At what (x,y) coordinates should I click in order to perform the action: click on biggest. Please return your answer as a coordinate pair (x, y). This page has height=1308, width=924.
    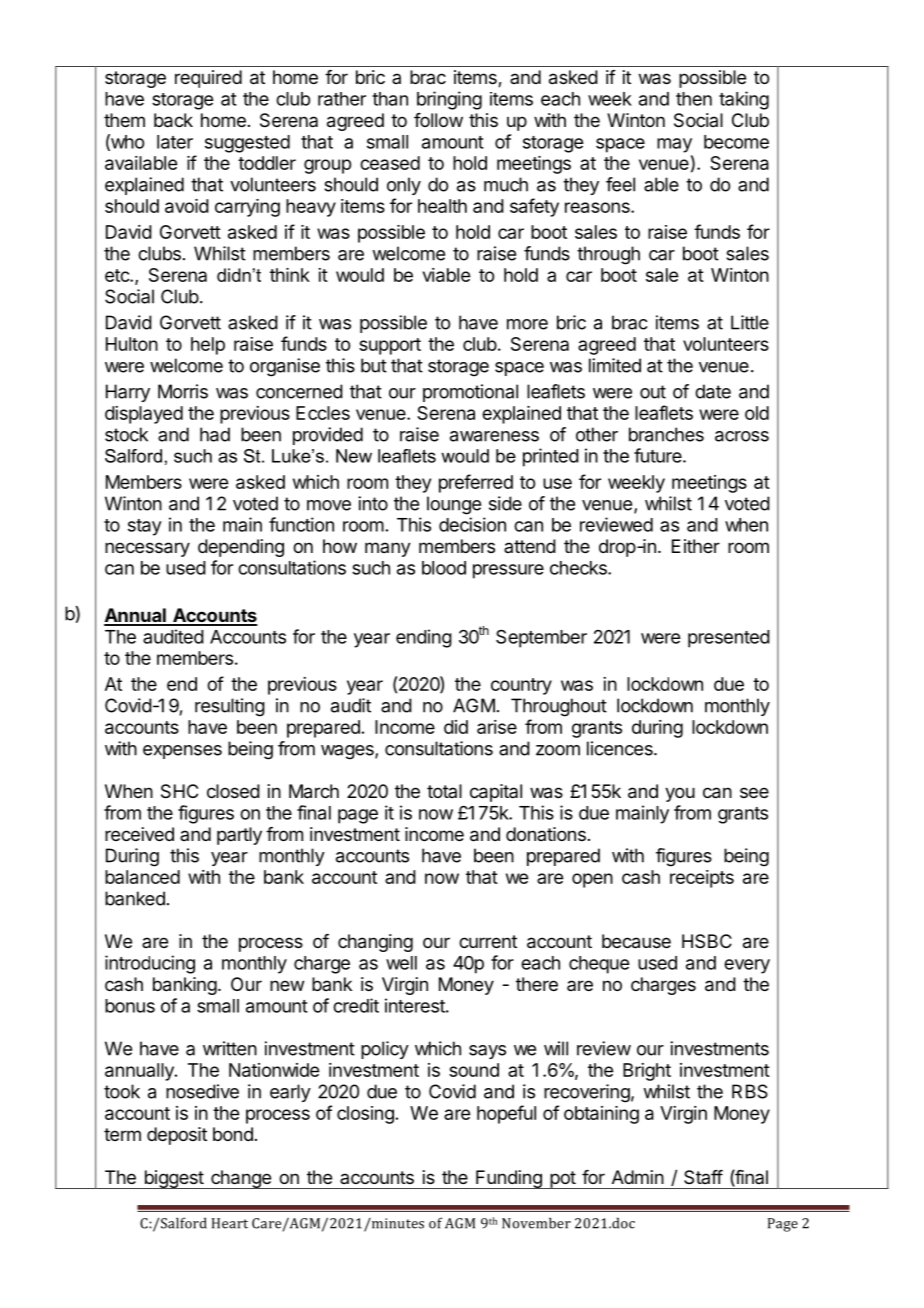
    Looking at the image, I should click on (173, 1179).
